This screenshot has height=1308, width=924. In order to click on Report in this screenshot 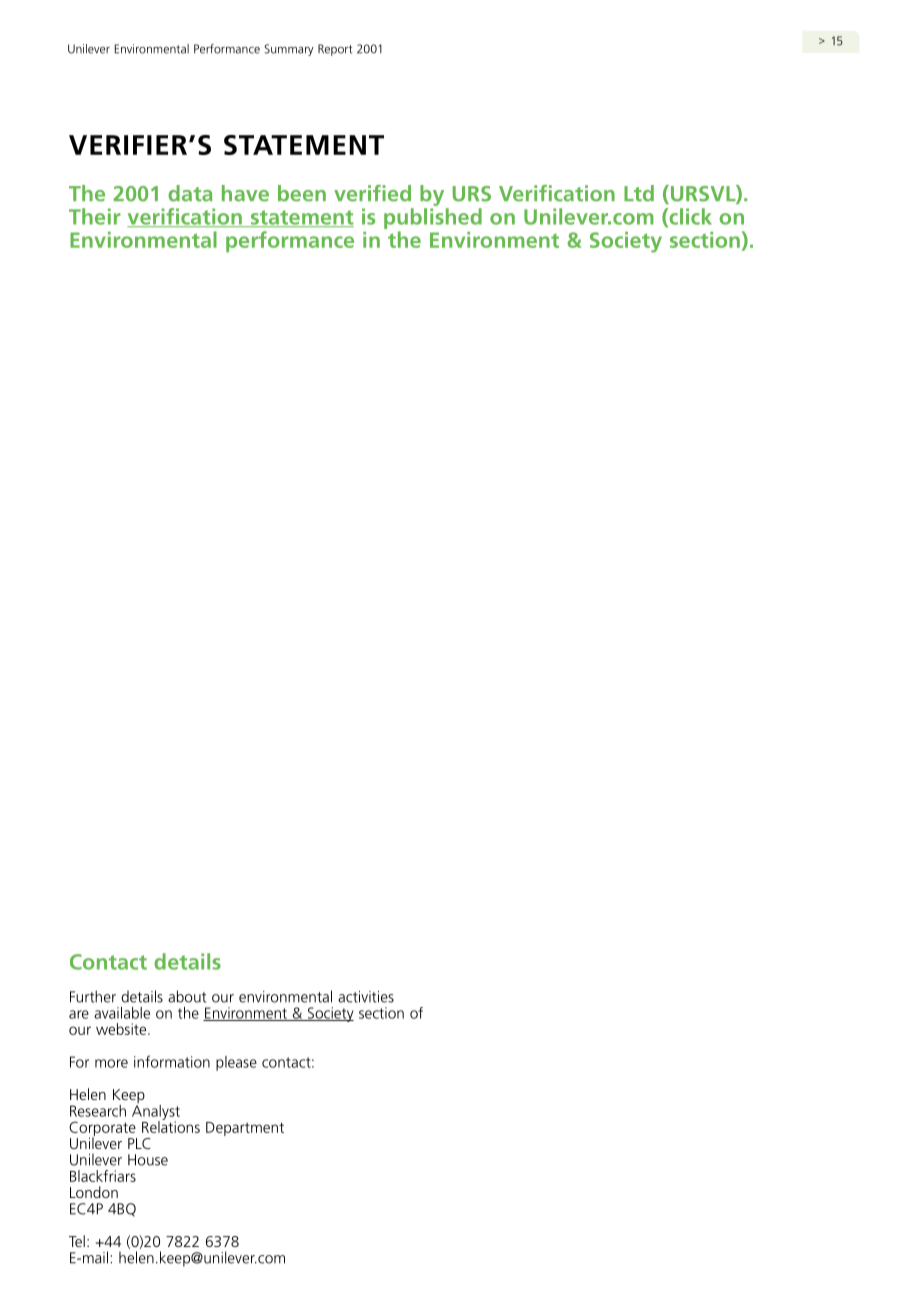, I will do `click(335, 50)`.
